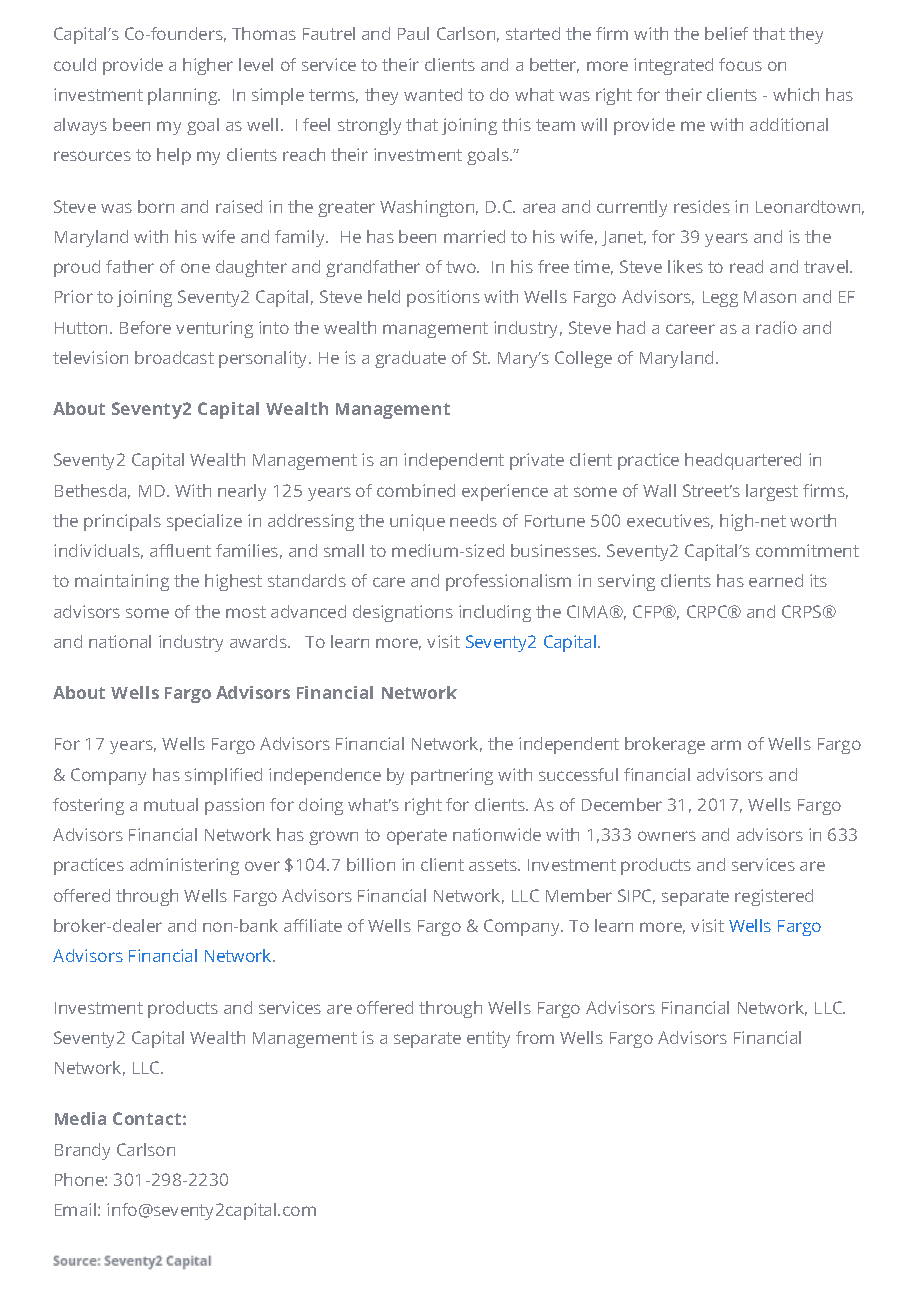 The width and height of the screenshot is (924, 1307). What do you see at coordinates (223, 776) in the screenshot?
I see `simplified` at bounding box center [223, 776].
